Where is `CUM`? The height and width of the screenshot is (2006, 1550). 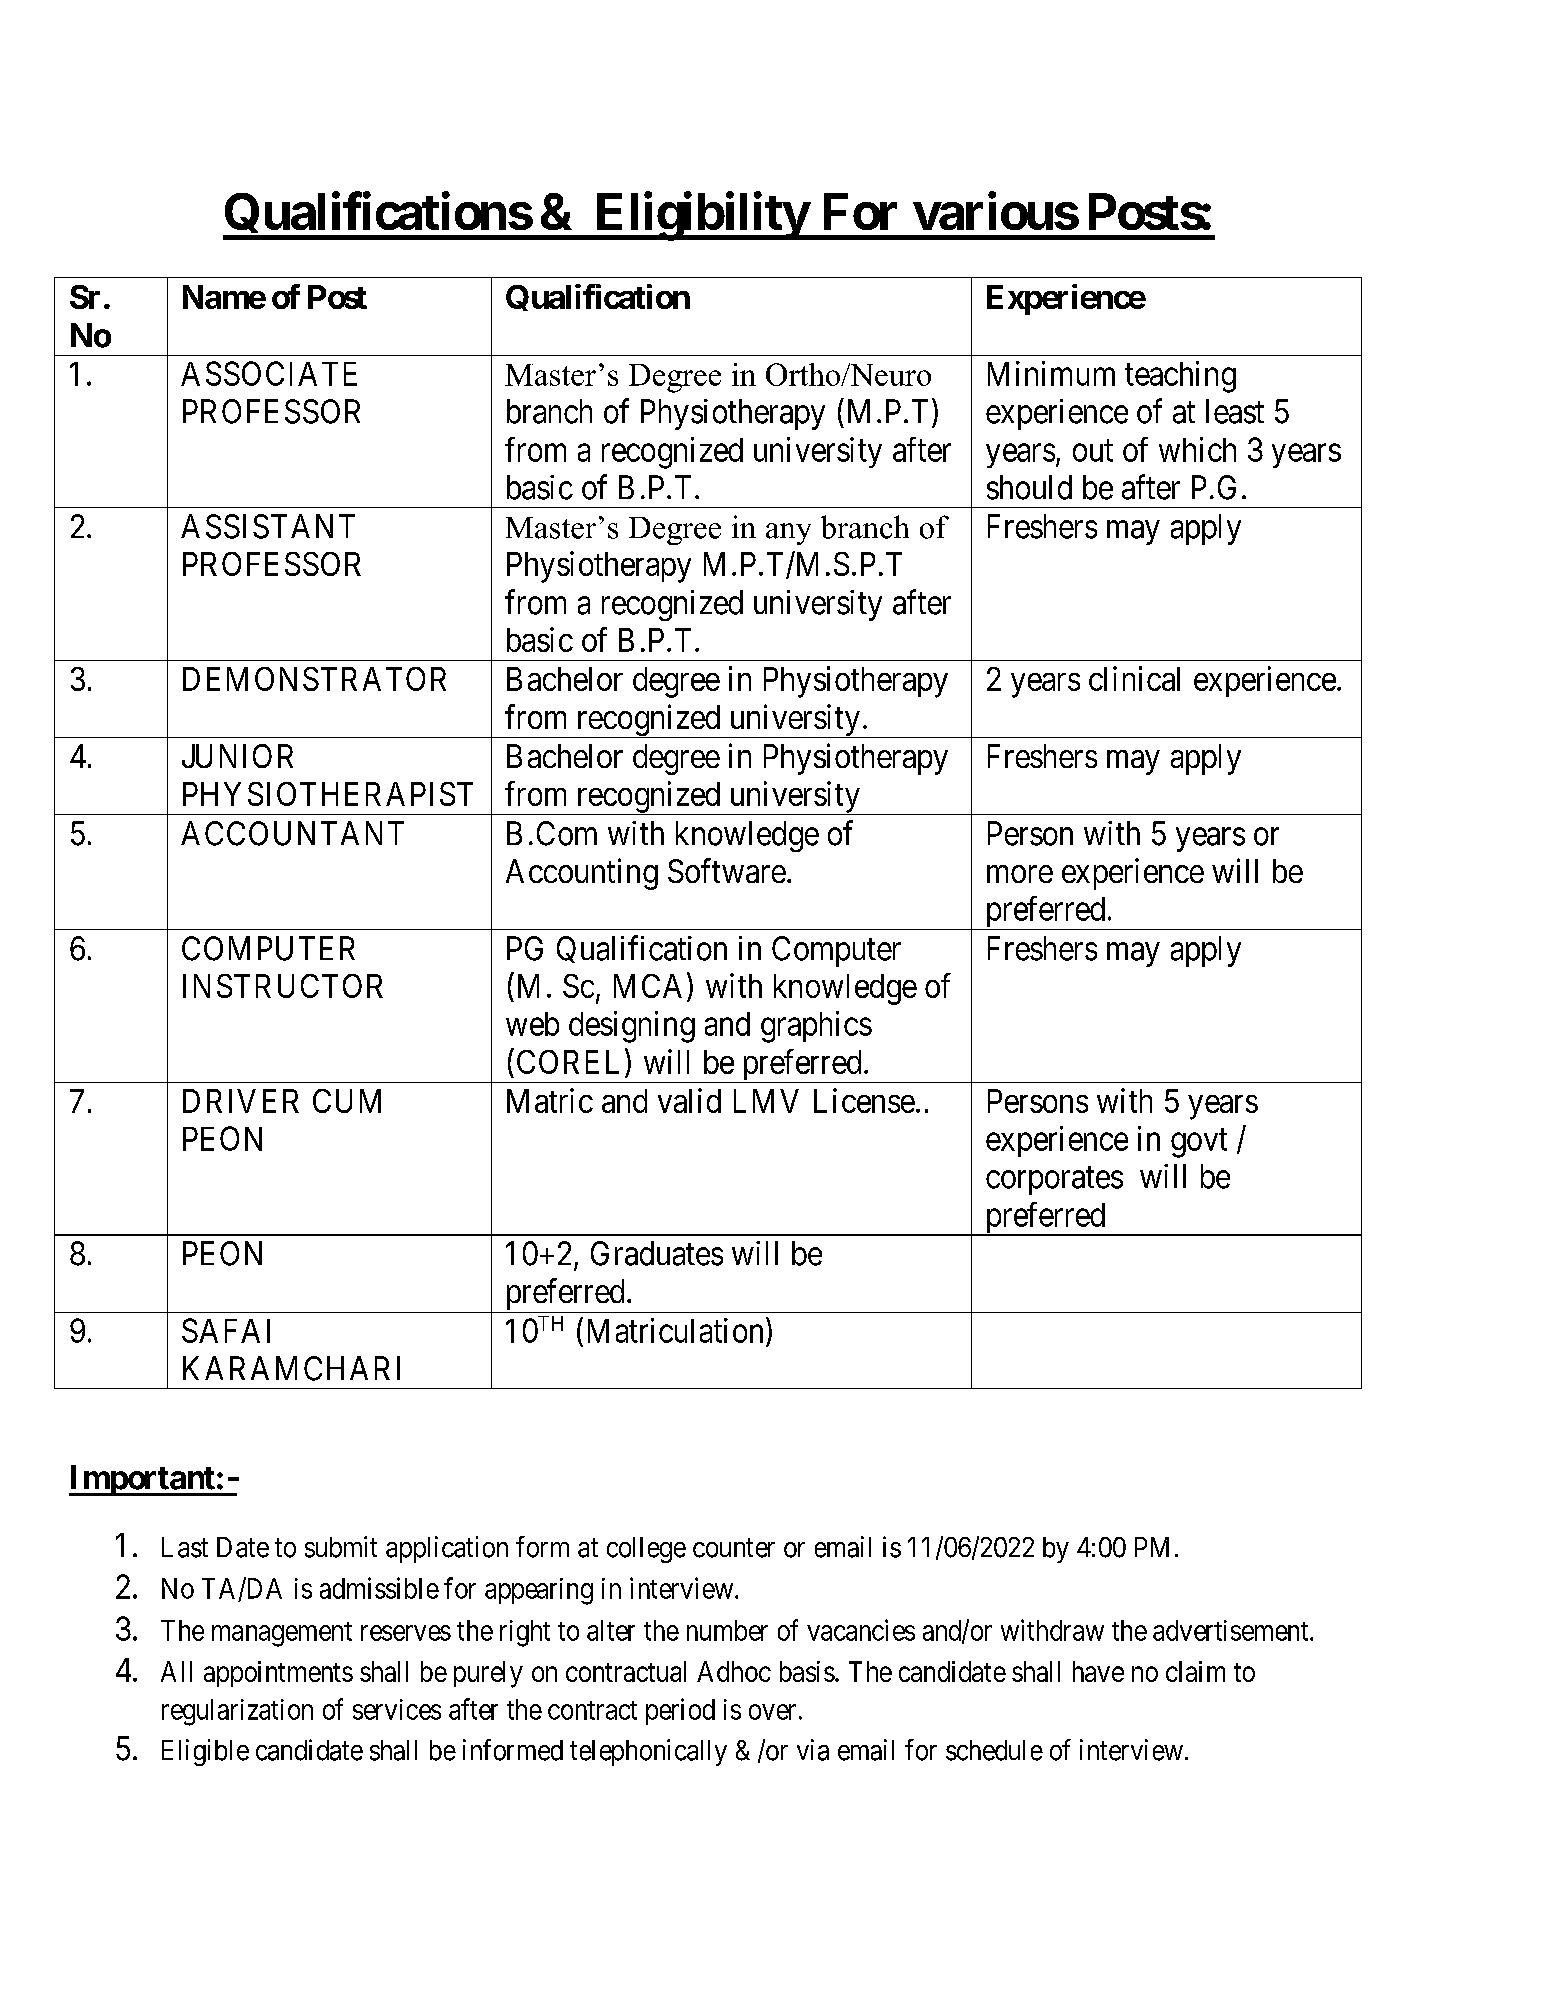
CUM is located at coordinates (347, 1101).
